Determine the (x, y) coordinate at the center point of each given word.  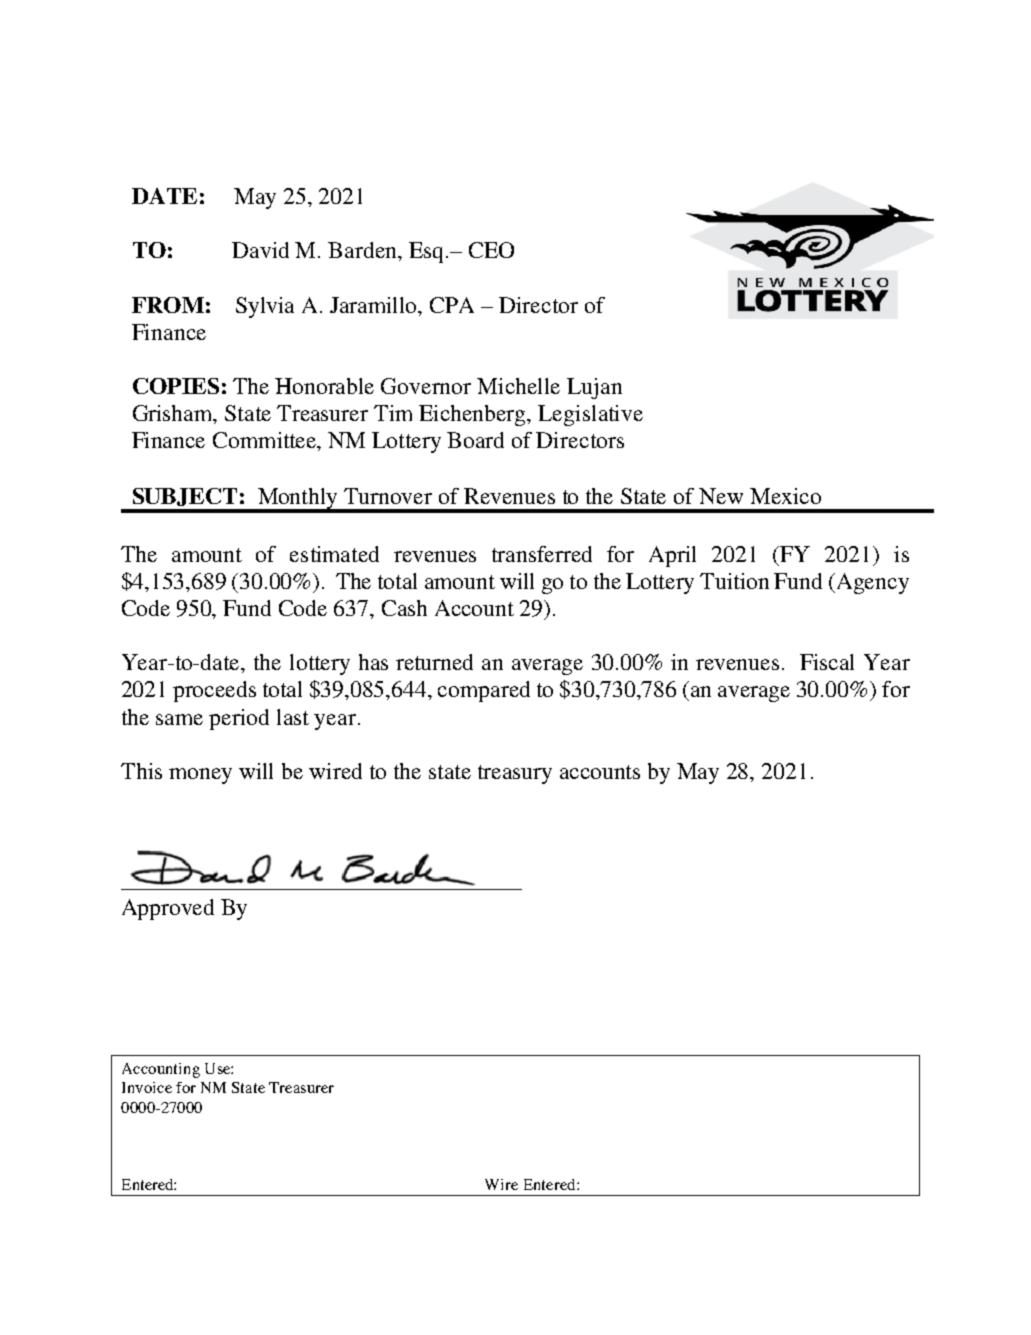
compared (484, 691)
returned (434, 662)
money (200, 776)
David (260, 250)
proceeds (214, 691)
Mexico (785, 496)
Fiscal (827, 662)
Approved (168, 909)
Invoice (147, 1087)
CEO (491, 250)
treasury (515, 774)
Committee (266, 441)
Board (475, 440)
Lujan (594, 388)
